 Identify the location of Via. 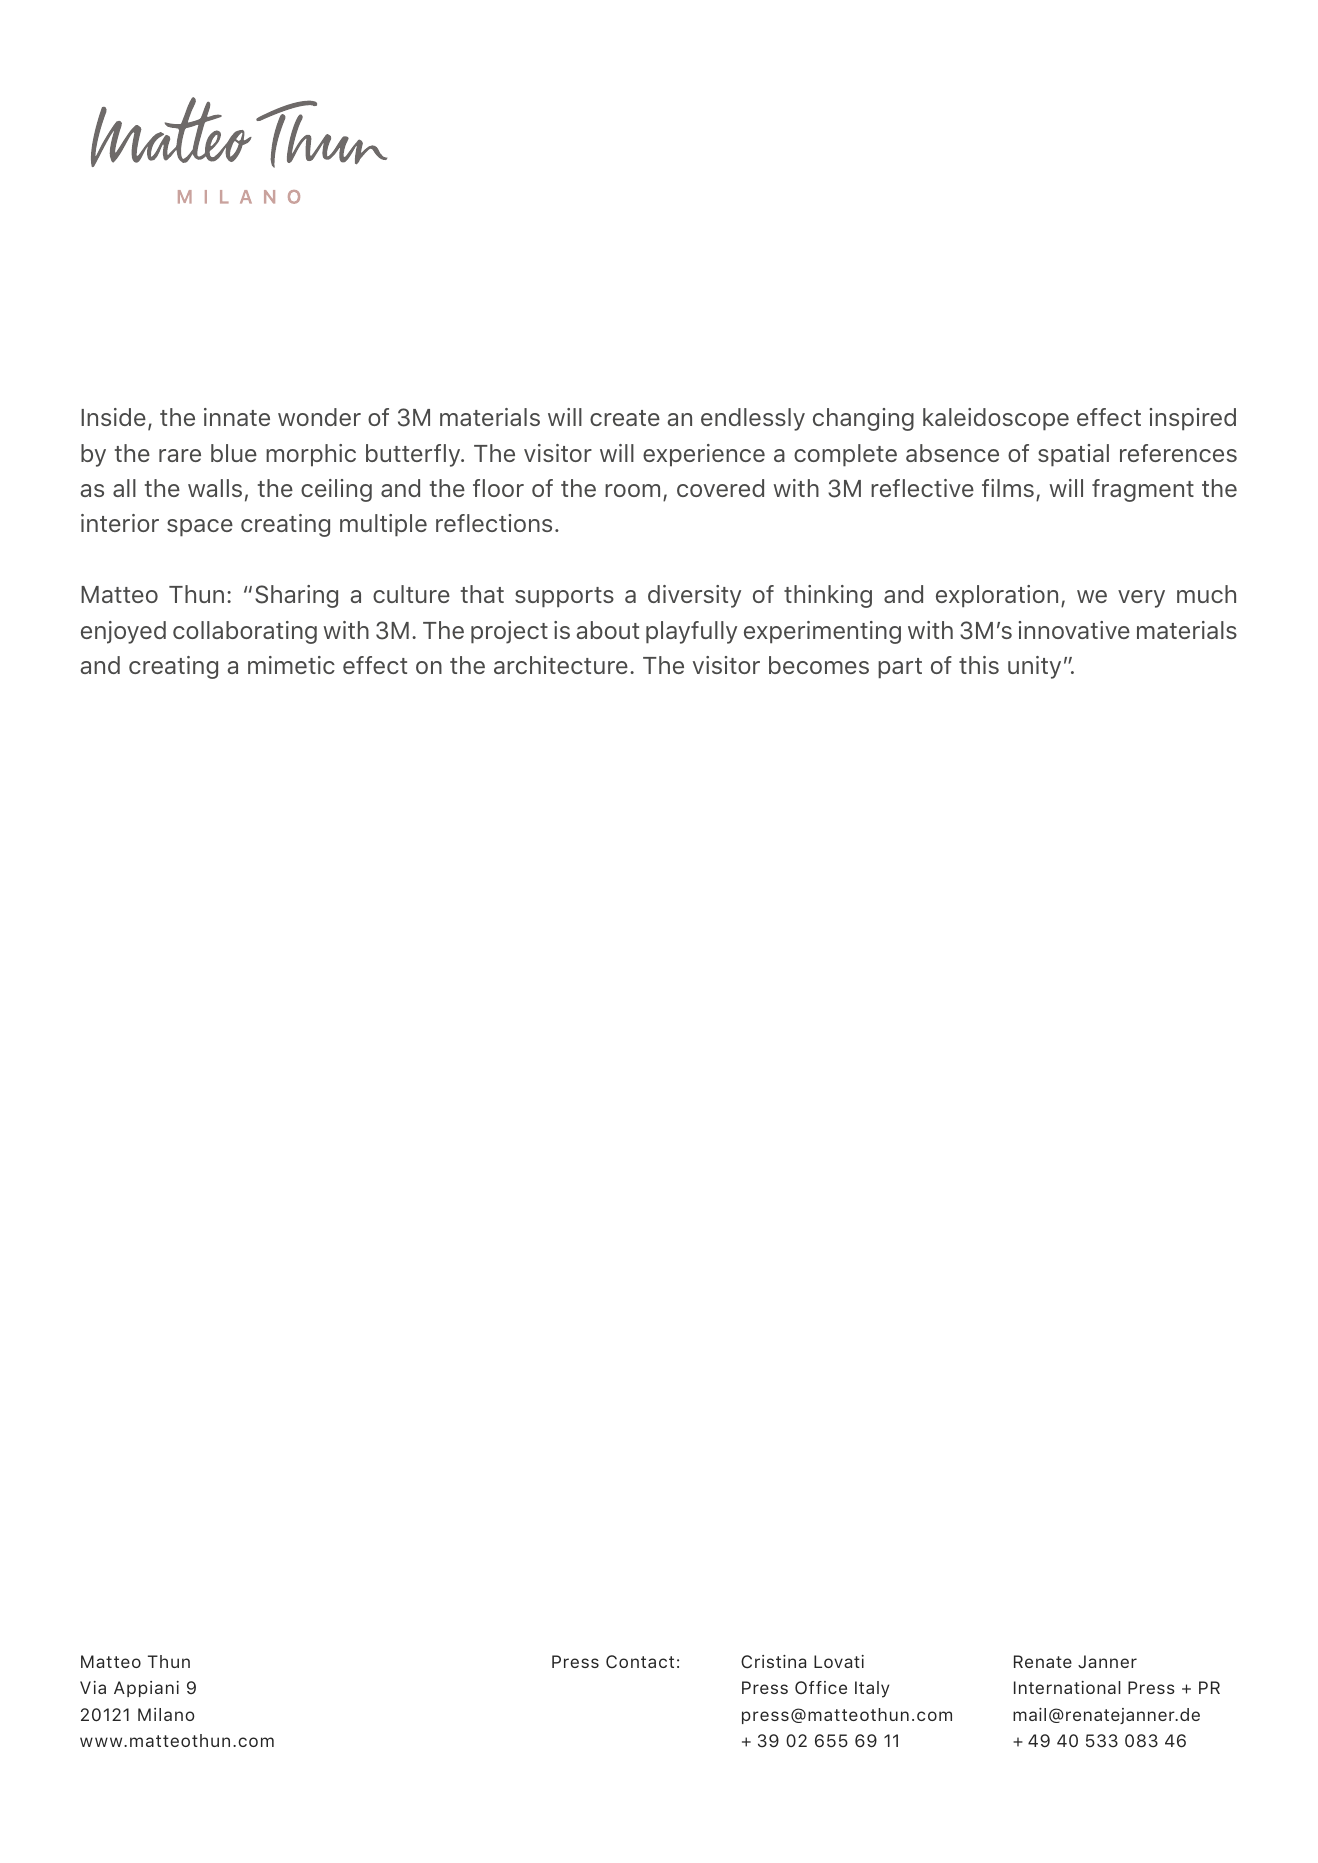
(93, 1687).
